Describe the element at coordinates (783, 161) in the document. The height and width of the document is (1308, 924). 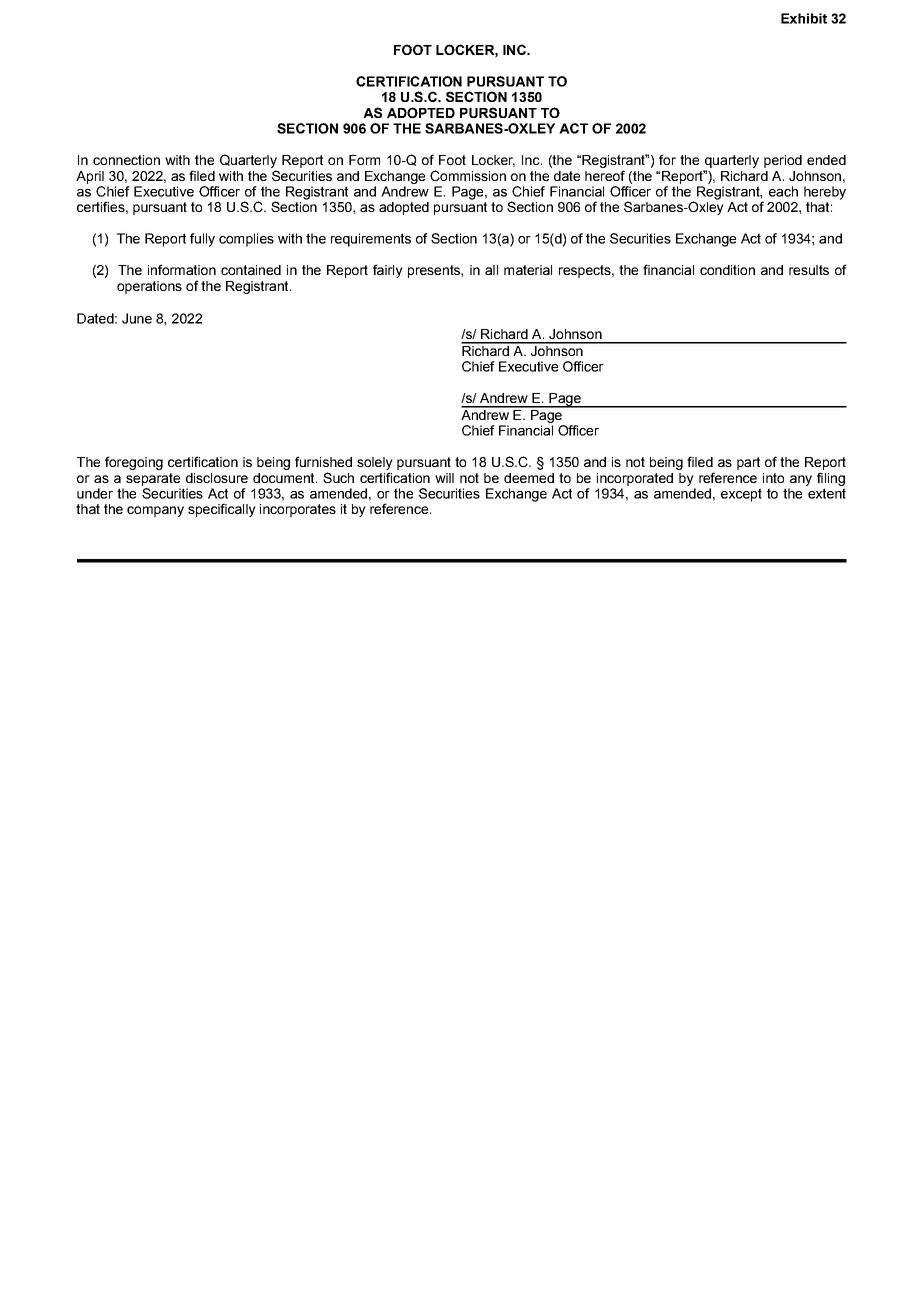
I see `period` at that location.
